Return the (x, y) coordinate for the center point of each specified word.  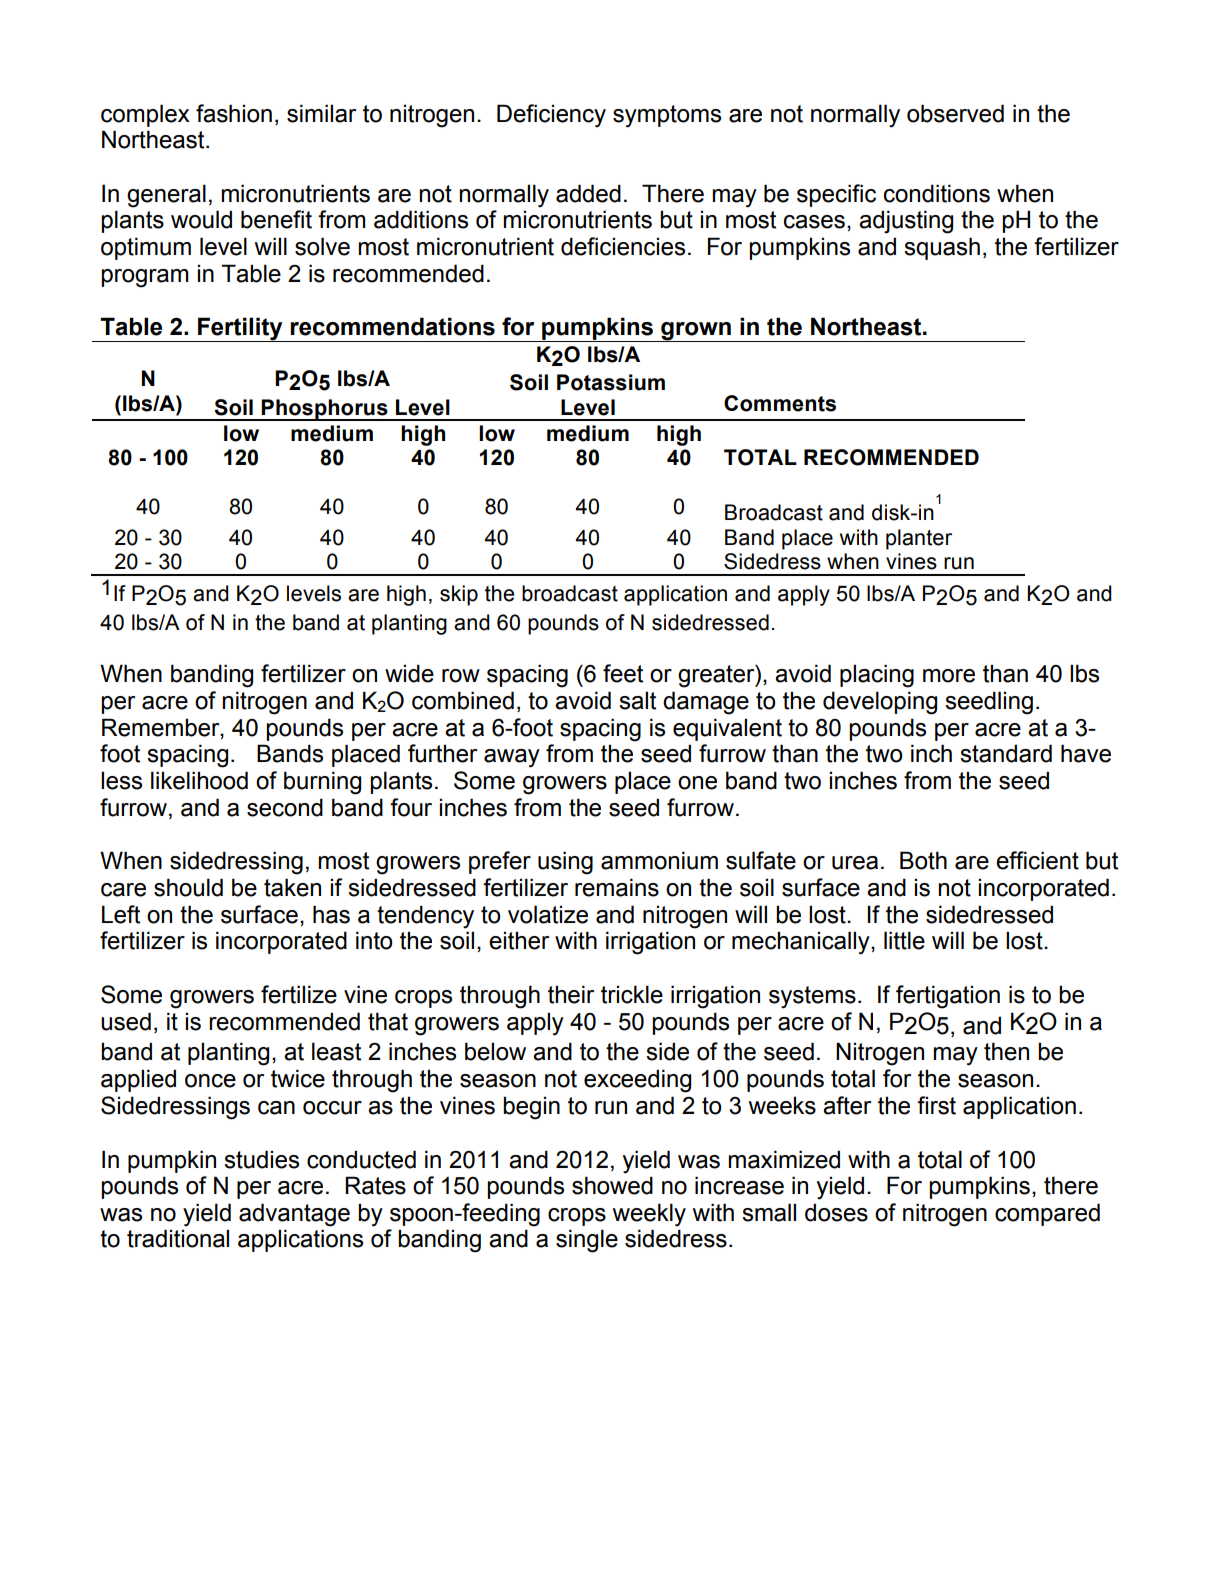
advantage (294, 1215)
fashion (234, 113)
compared (1047, 1214)
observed (955, 113)
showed (612, 1185)
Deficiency (551, 116)
